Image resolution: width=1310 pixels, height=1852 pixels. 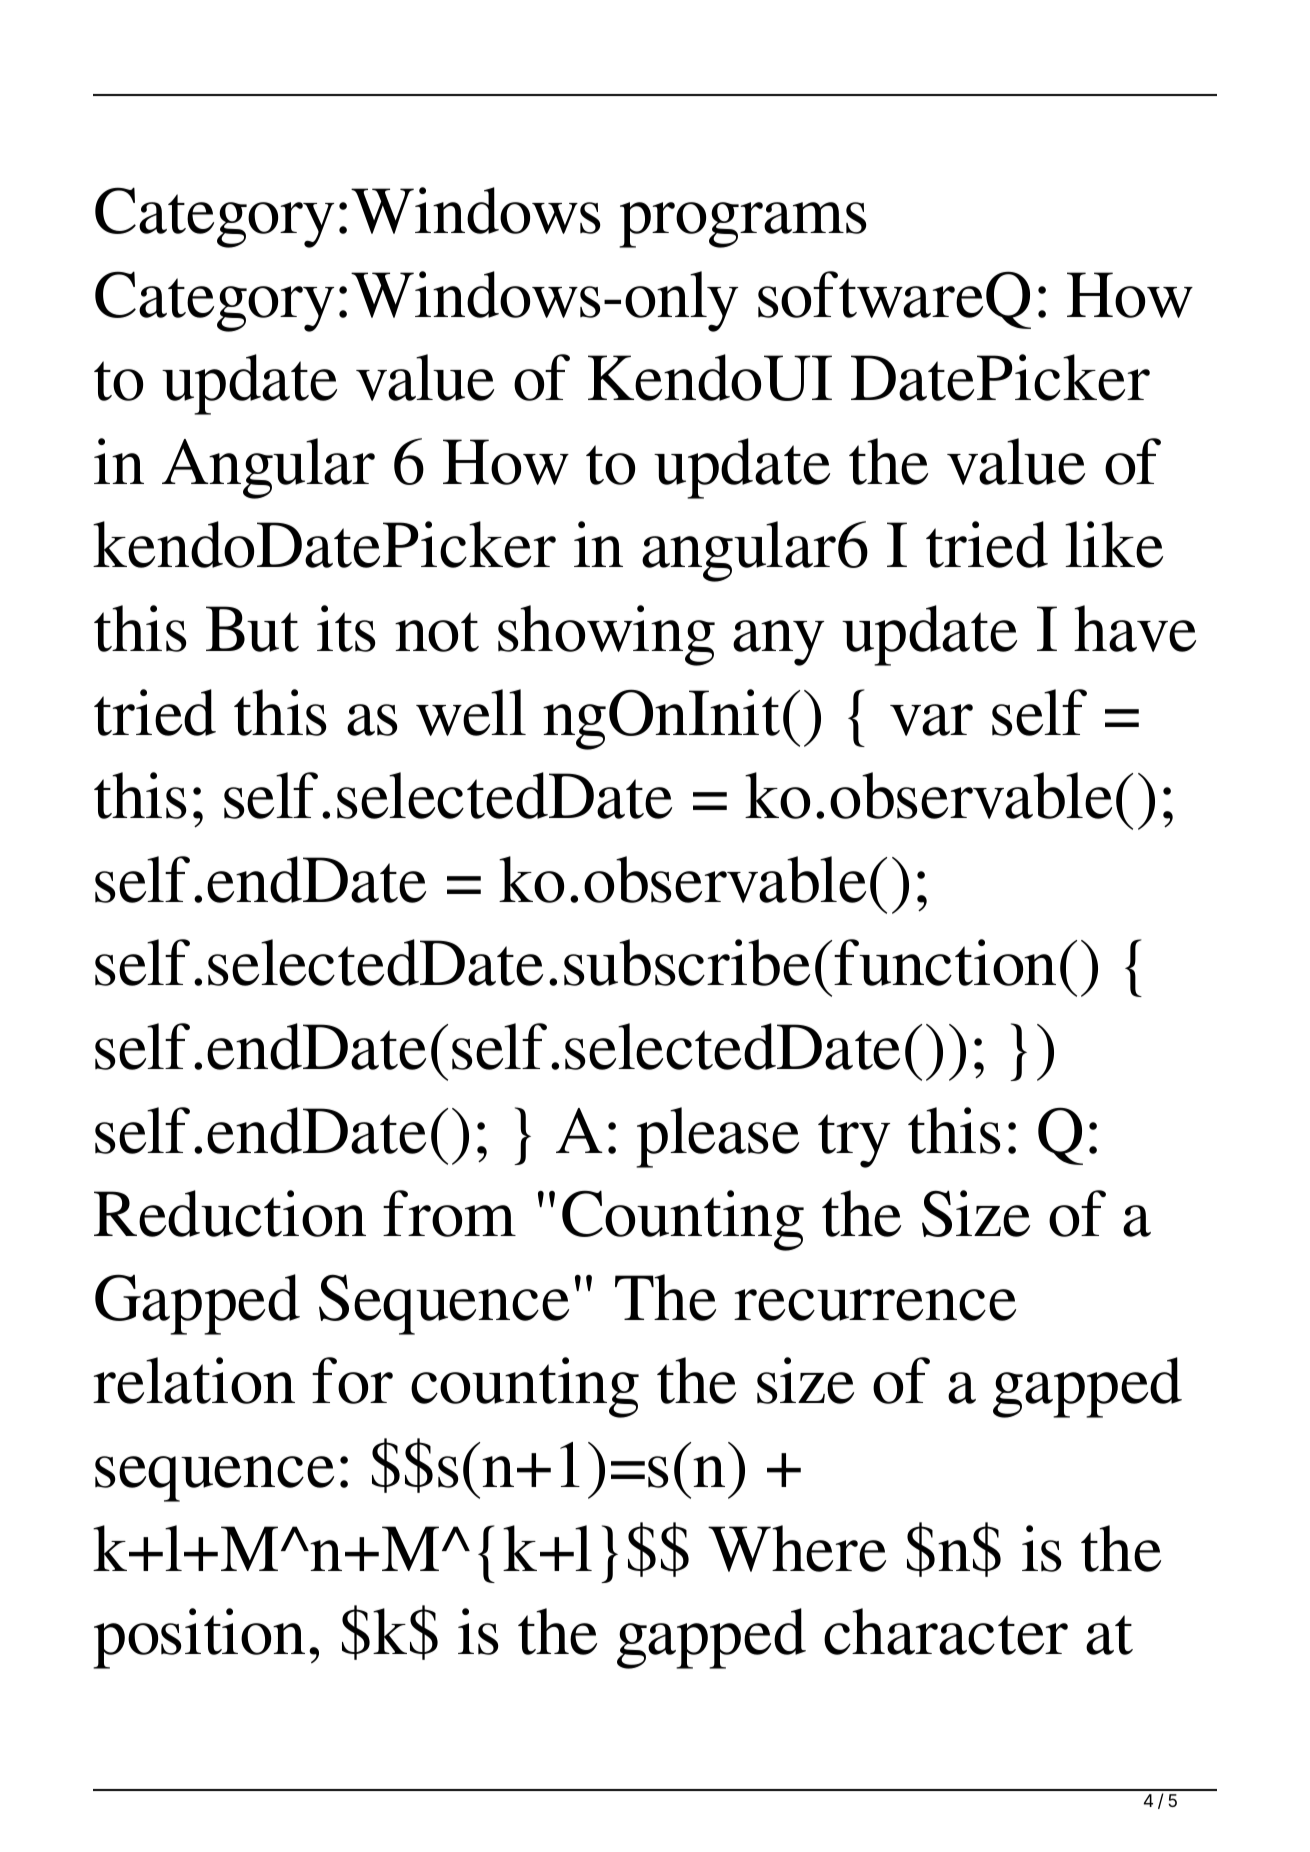 What do you see at coordinates (931, 720) in the screenshot?
I see `var` at bounding box center [931, 720].
